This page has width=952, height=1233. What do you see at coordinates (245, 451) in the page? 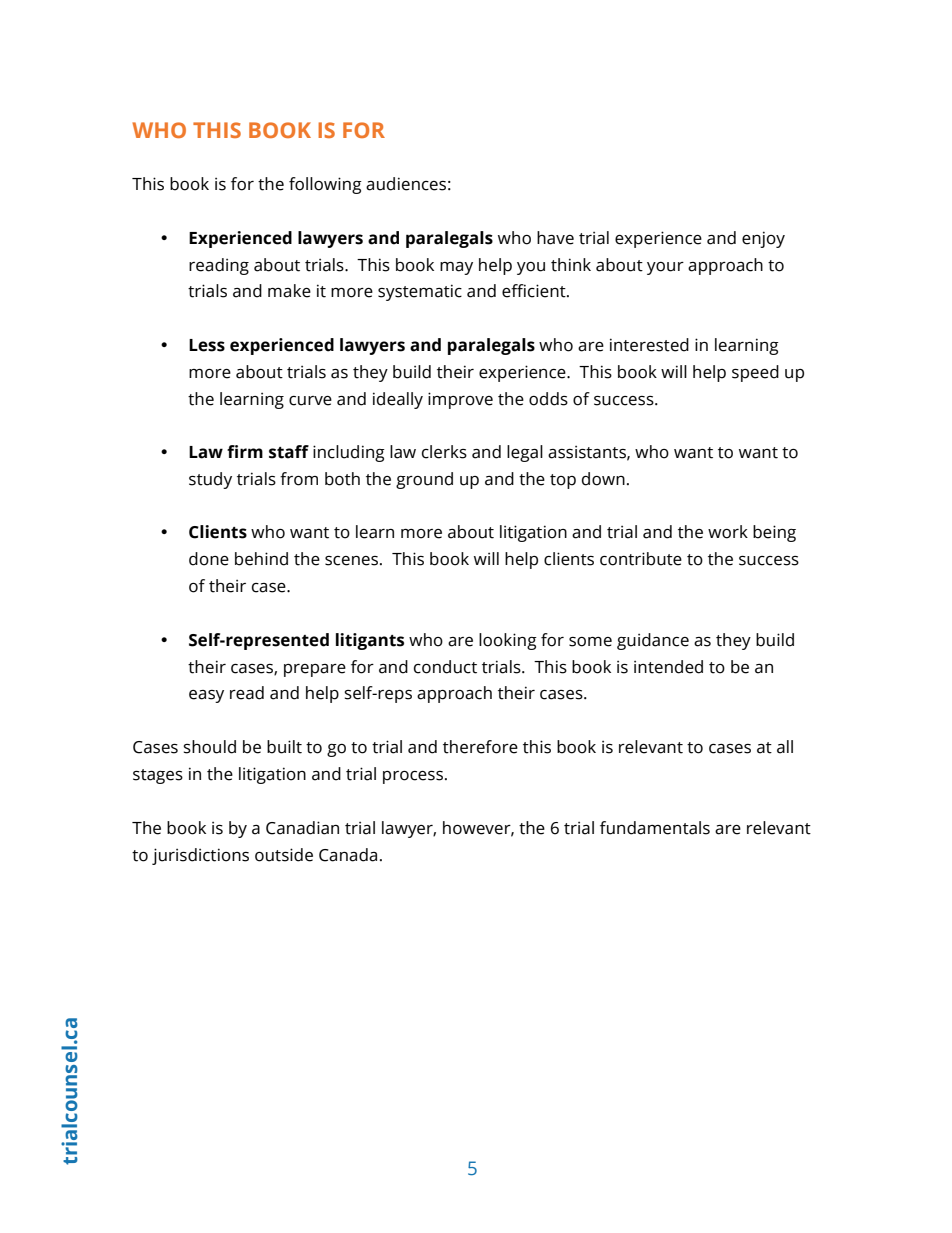
I see `firm` at bounding box center [245, 451].
